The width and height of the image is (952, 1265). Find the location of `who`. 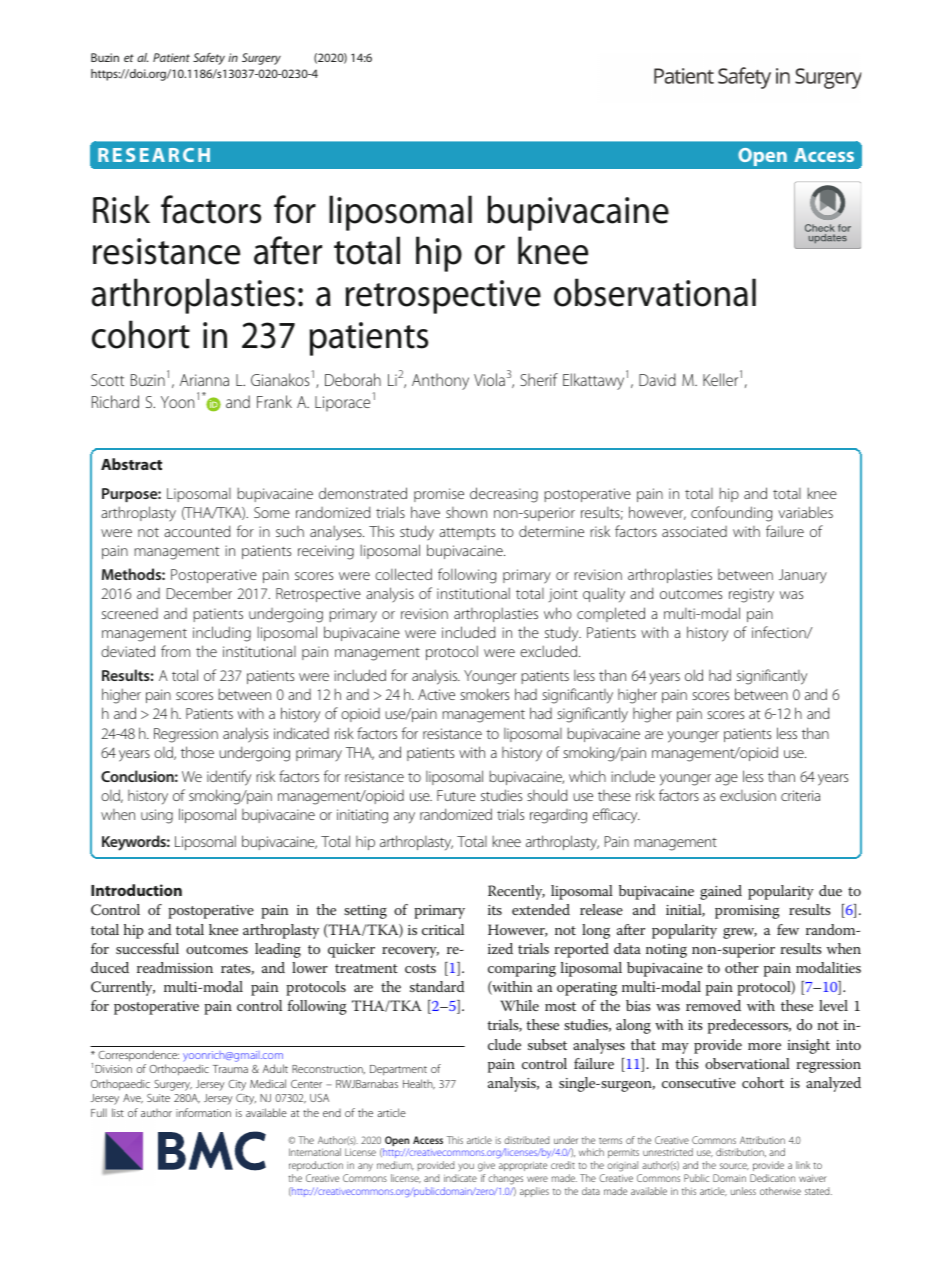

who is located at coordinates (558, 613).
